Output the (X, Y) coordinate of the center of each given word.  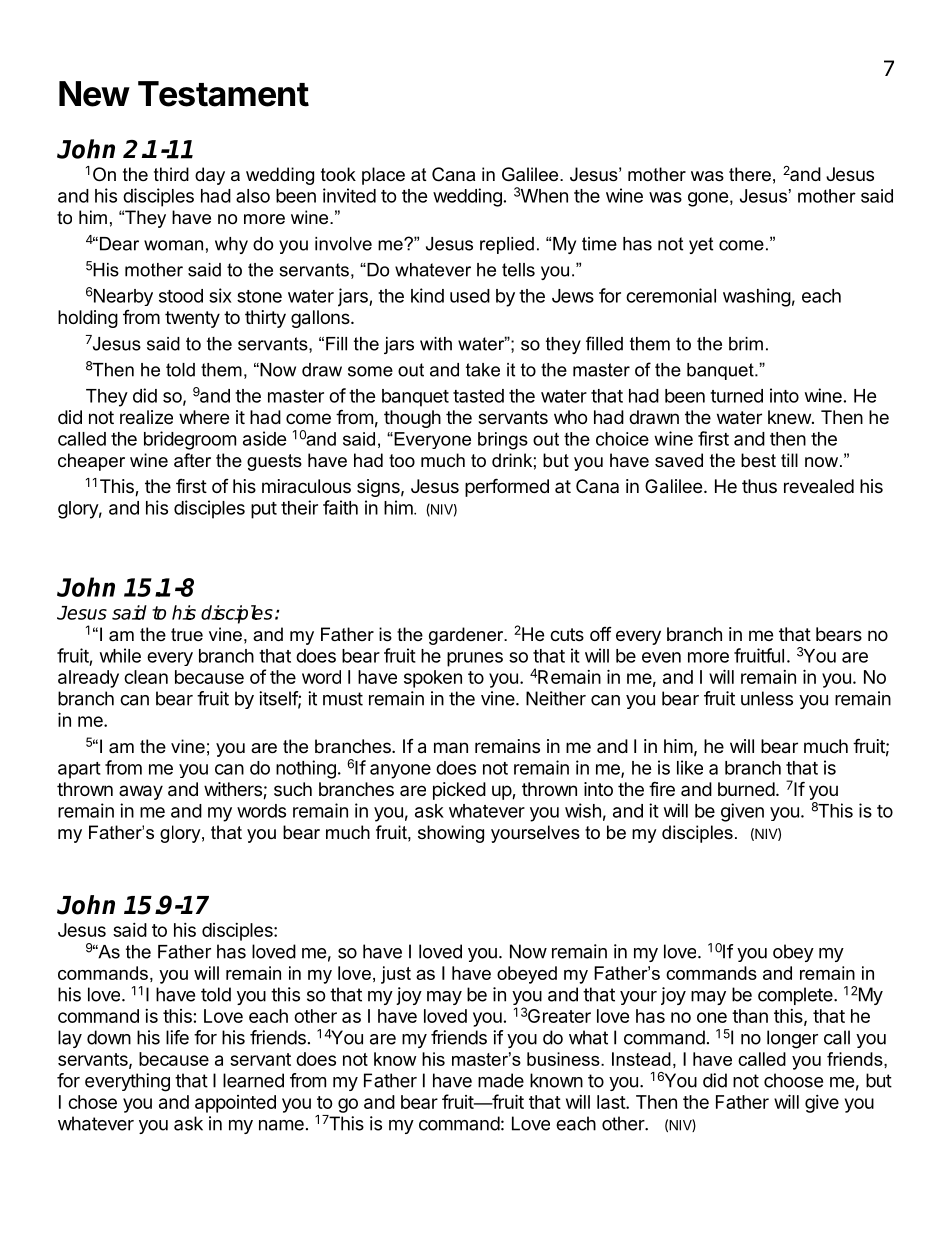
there (750, 174)
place (383, 176)
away (141, 792)
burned (746, 789)
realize (146, 417)
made (501, 1080)
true (187, 634)
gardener (467, 636)
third (171, 174)
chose (92, 1102)
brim (746, 344)
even (661, 657)
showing (451, 834)
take (483, 370)
